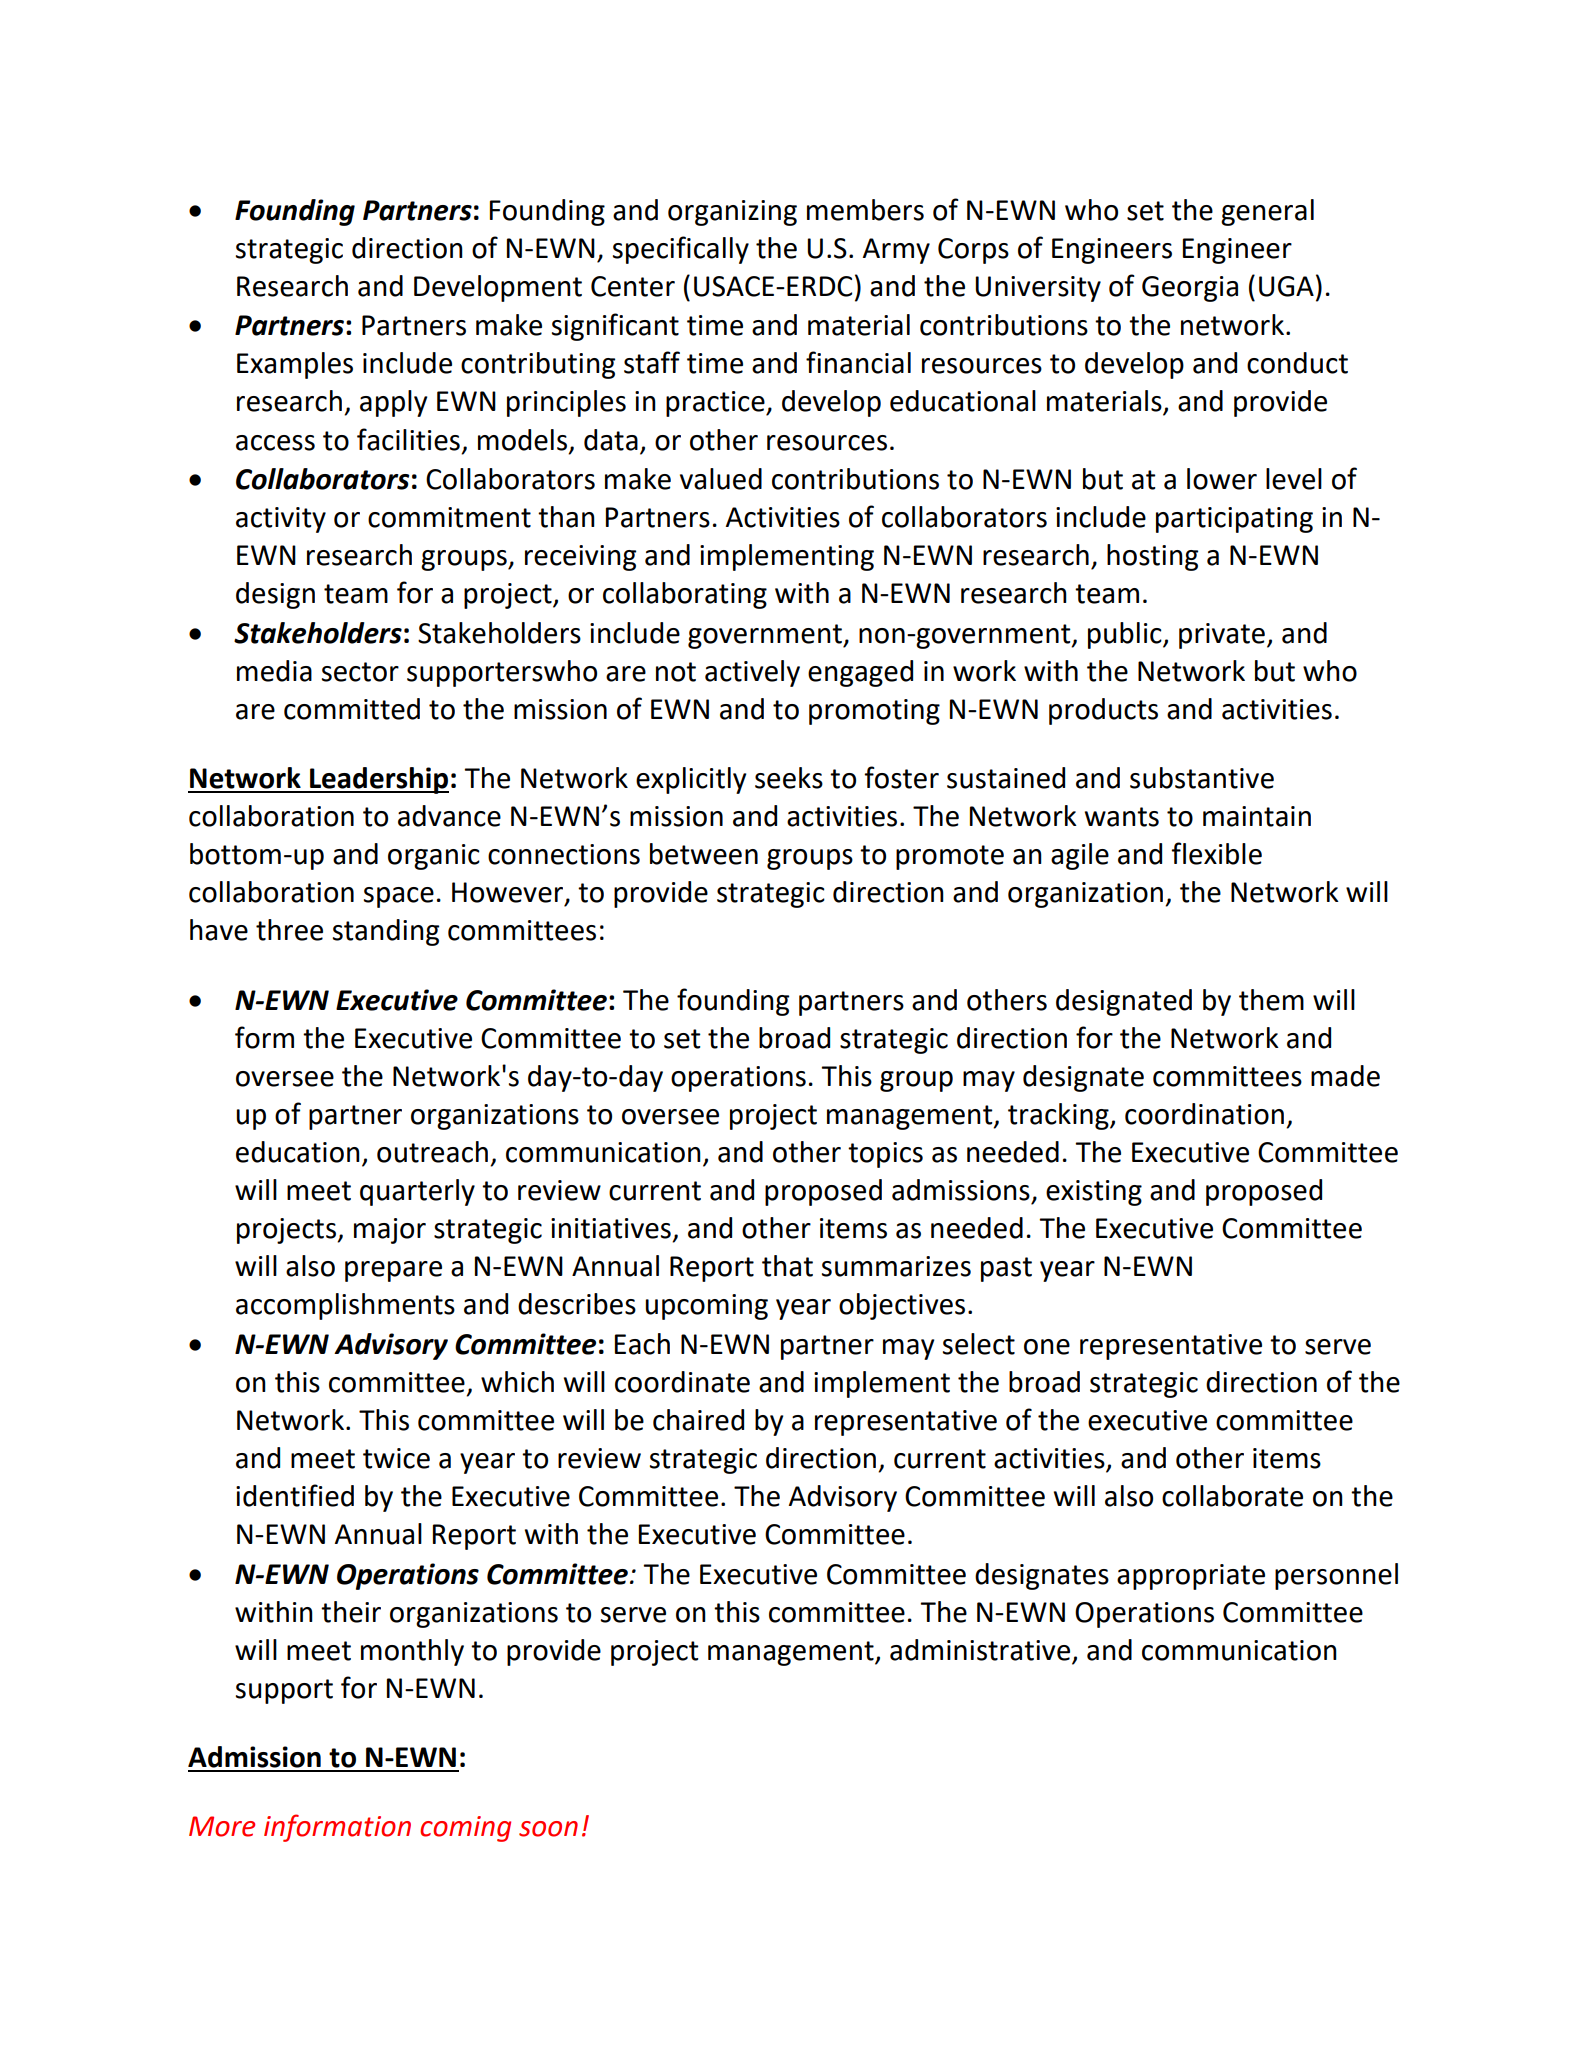 This page has width=1587, height=2054. I want to click on organizing, so click(732, 213).
